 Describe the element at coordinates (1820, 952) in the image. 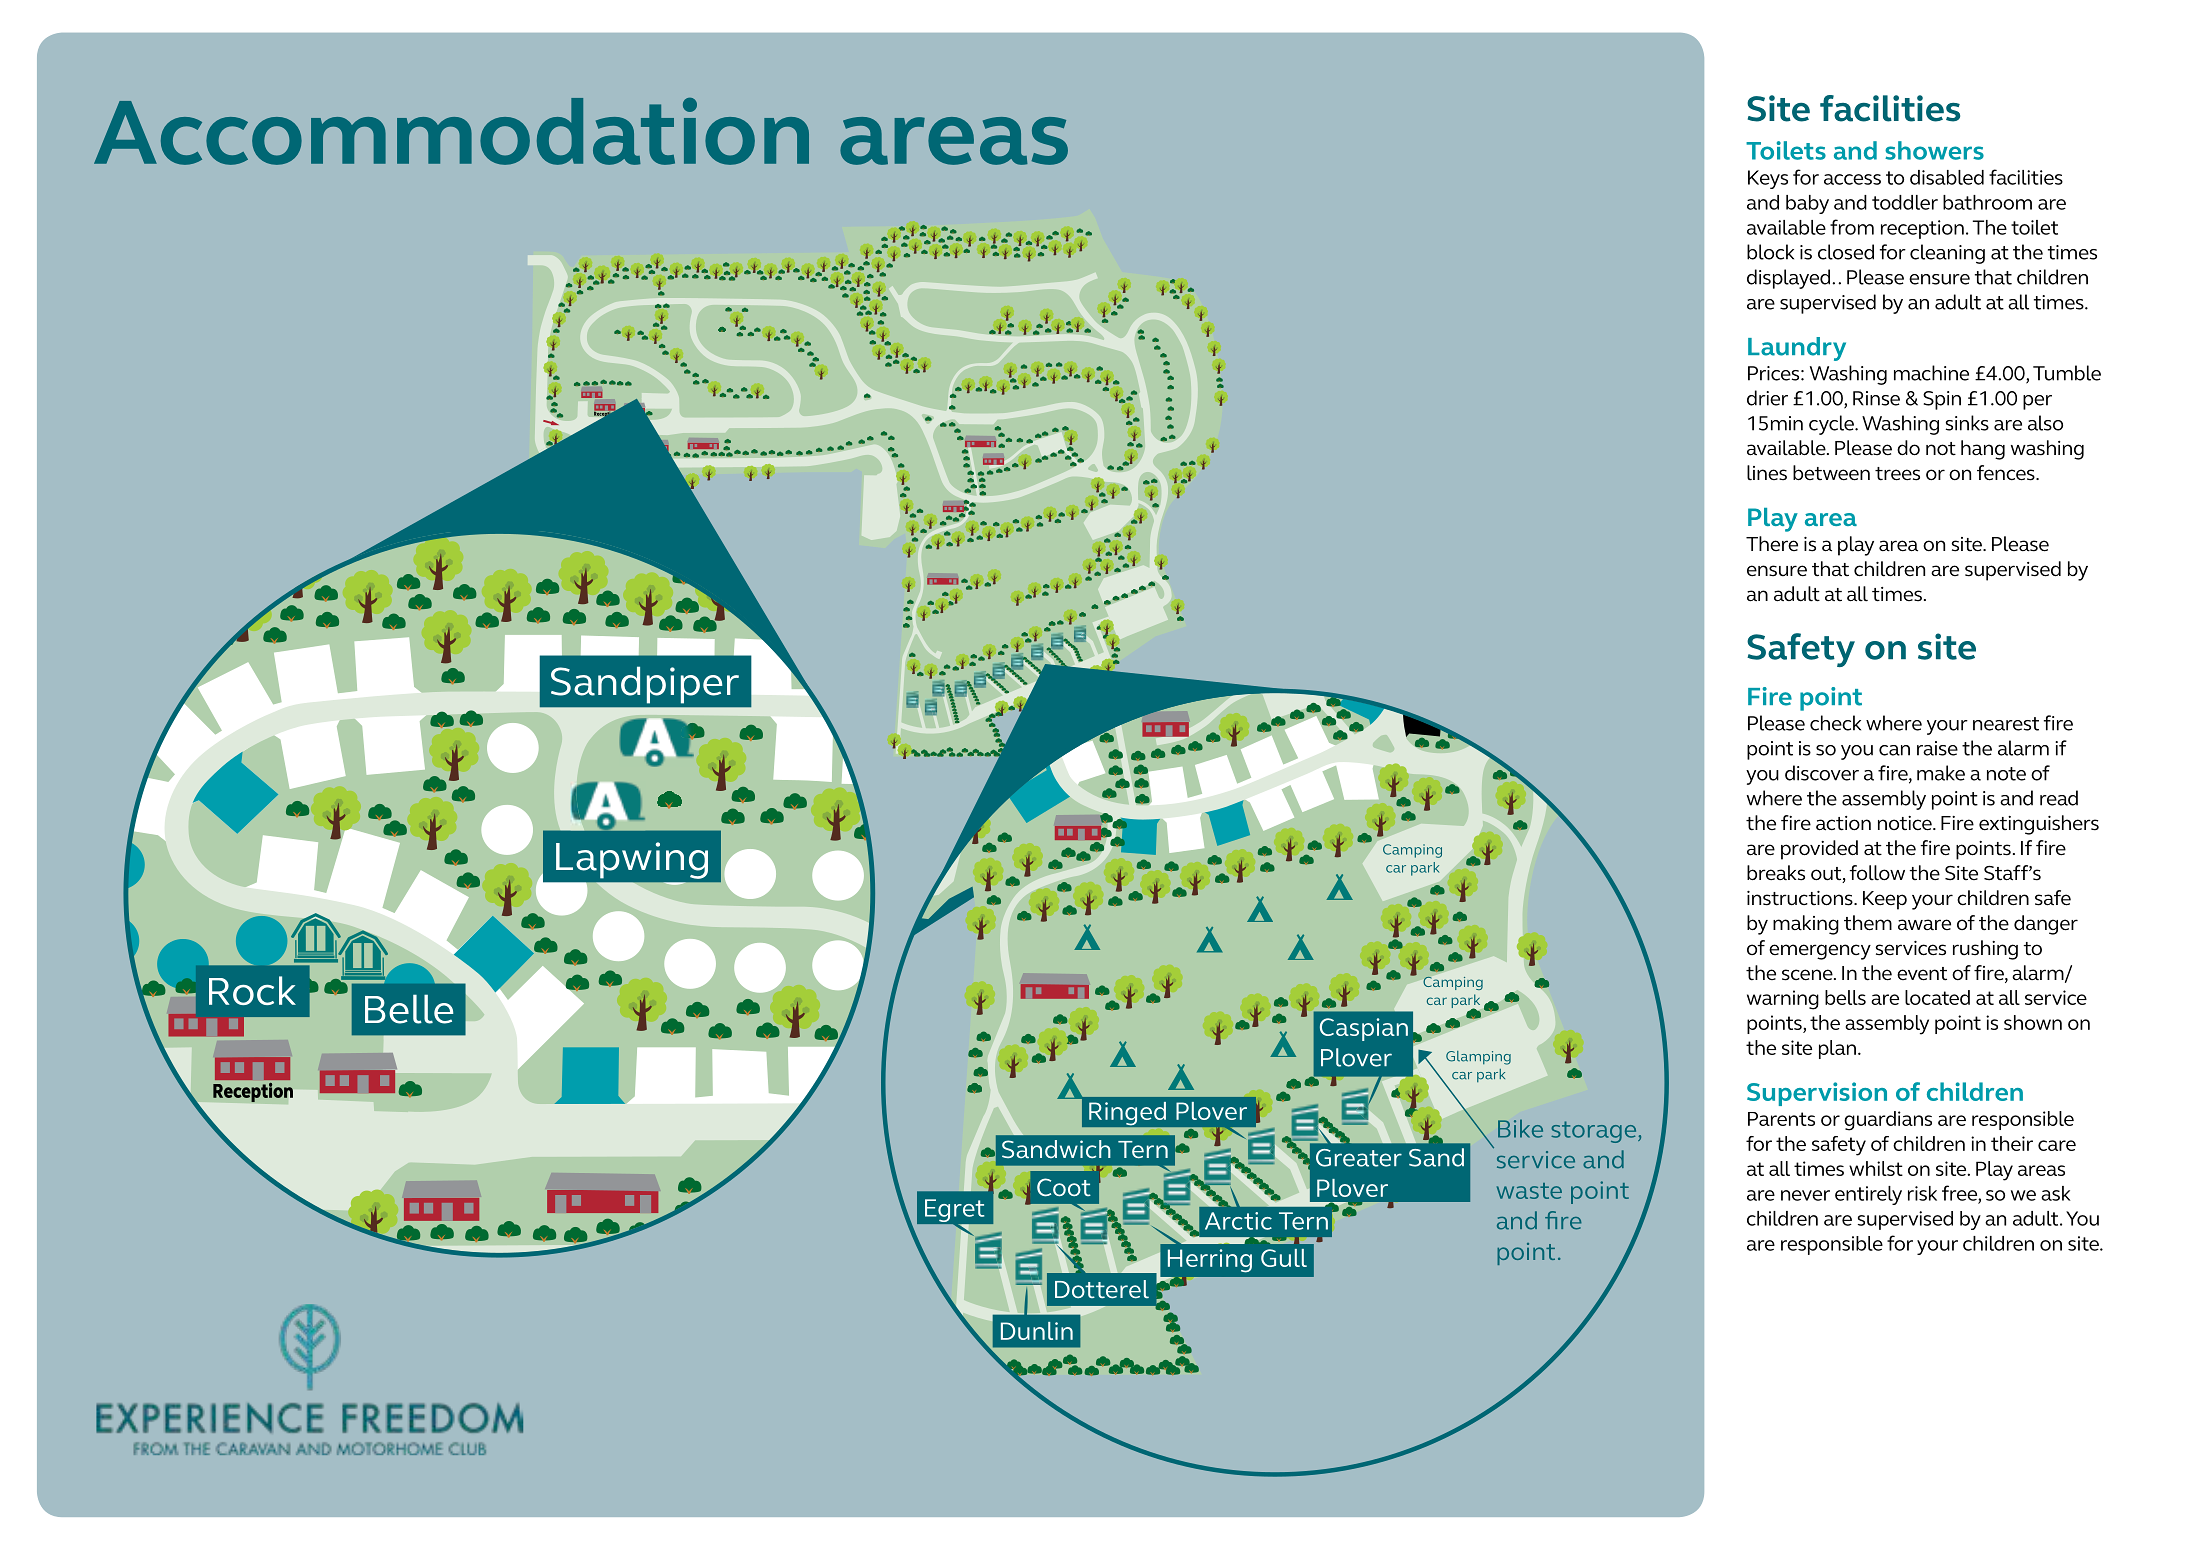

I see `emergency` at that location.
